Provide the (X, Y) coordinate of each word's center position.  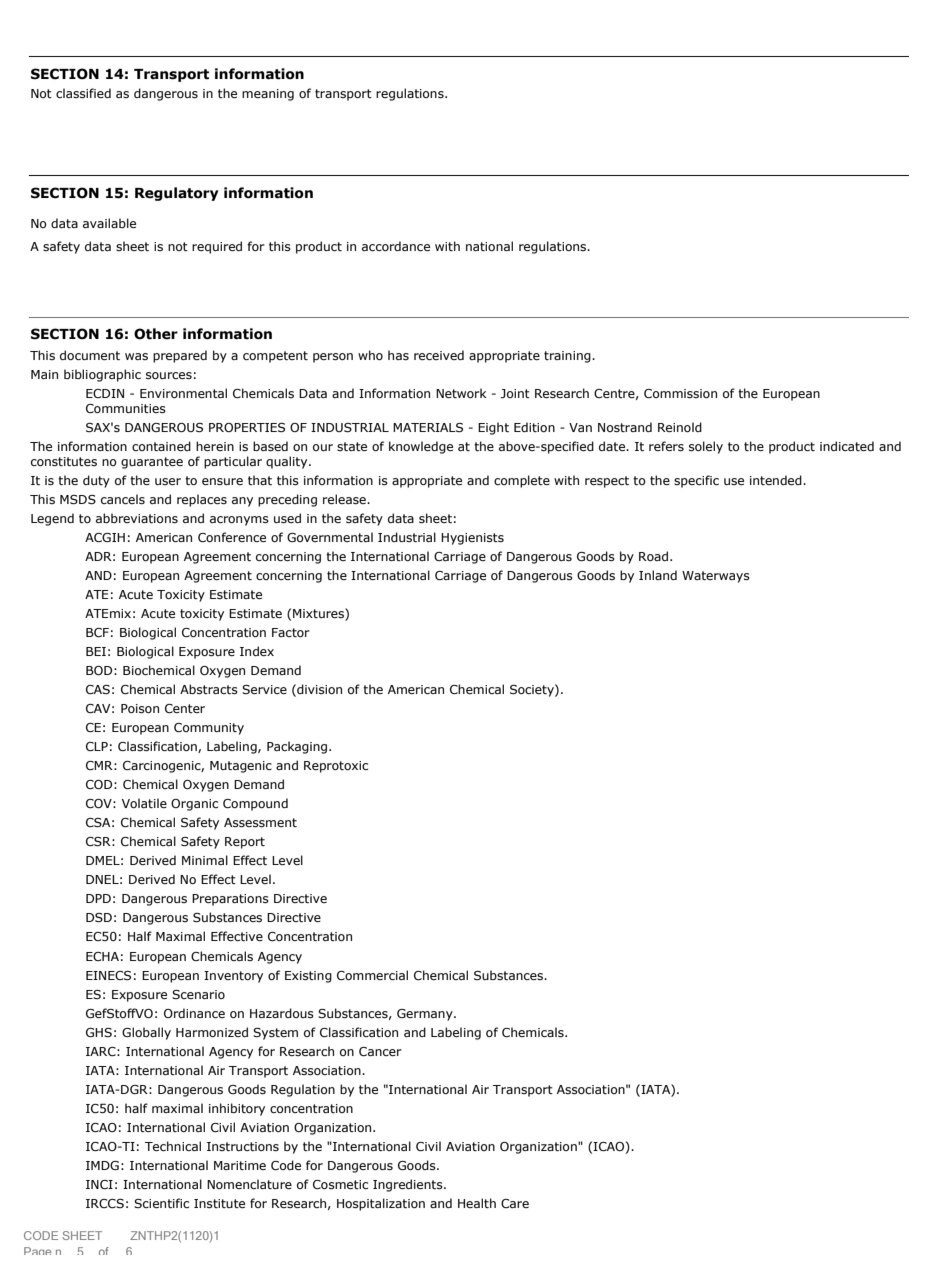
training (568, 357)
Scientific (161, 1203)
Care (515, 1203)
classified (83, 93)
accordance (396, 246)
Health (477, 1203)
